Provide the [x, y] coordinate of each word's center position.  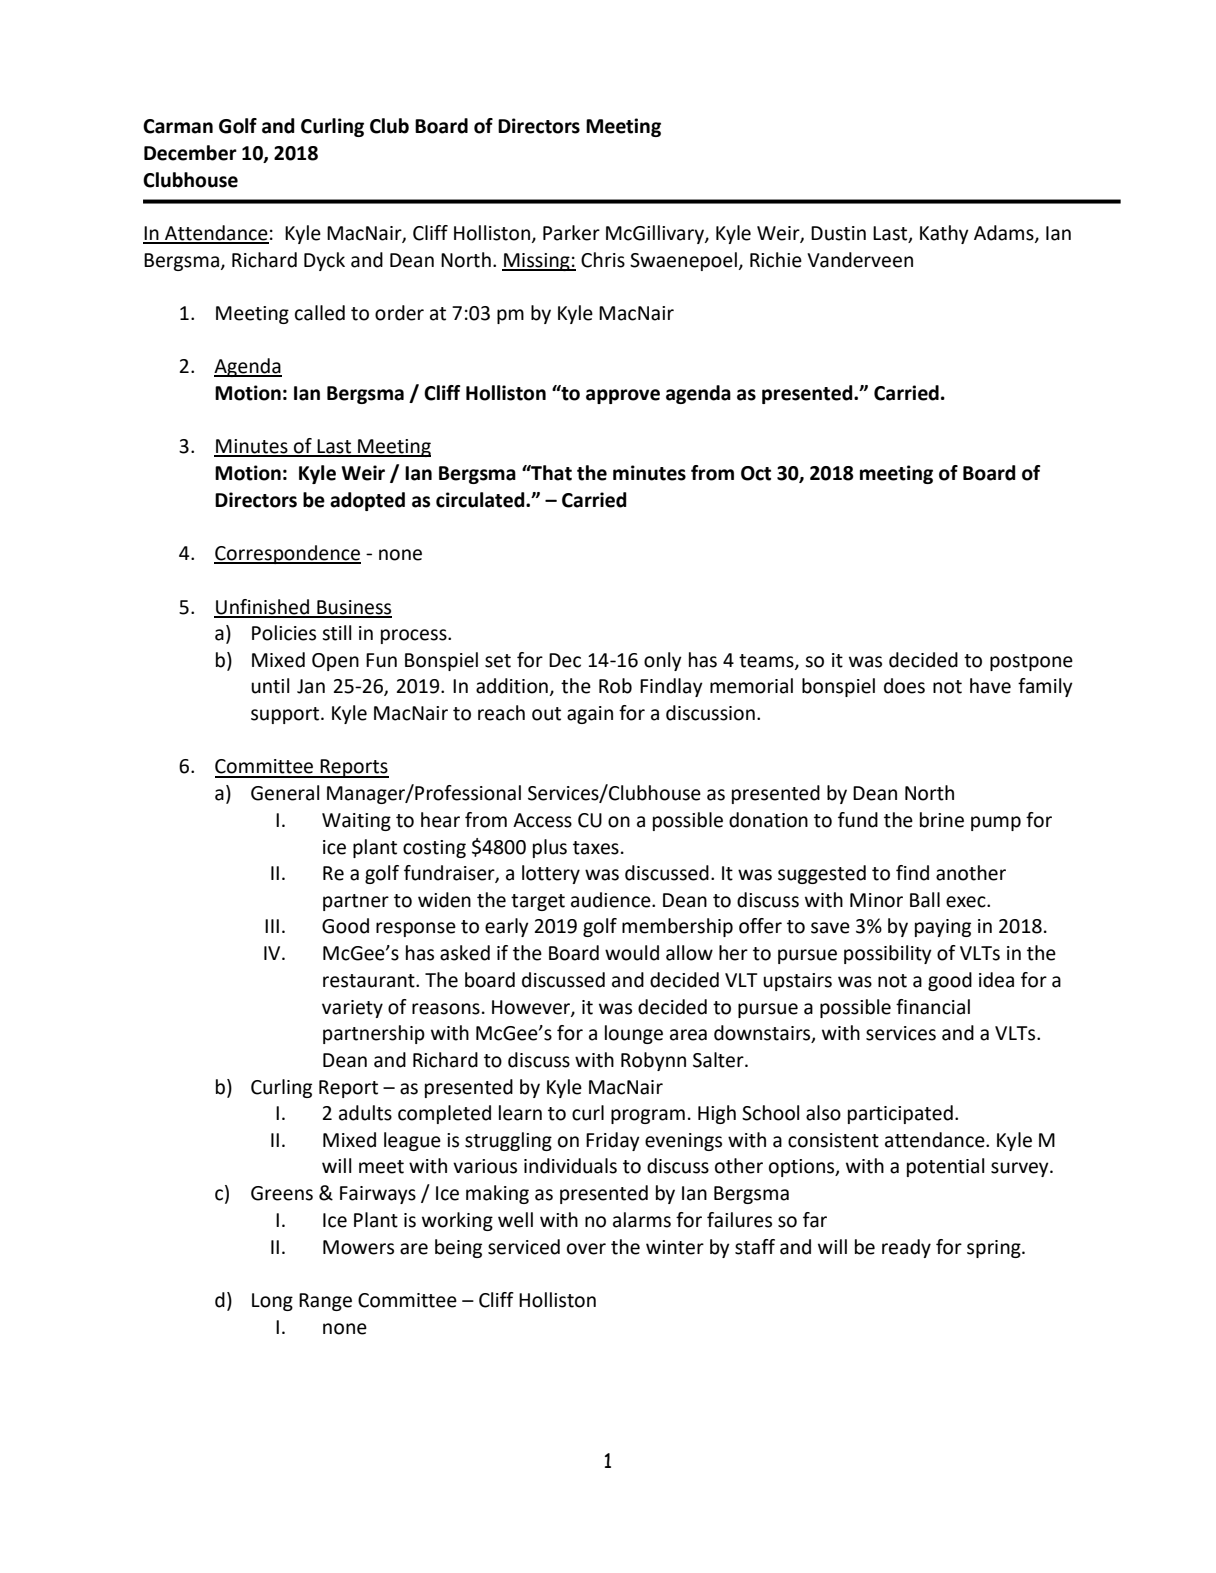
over [586, 1249]
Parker [571, 233]
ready [906, 1248]
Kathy [944, 234]
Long [272, 1302]
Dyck [324, 261]
